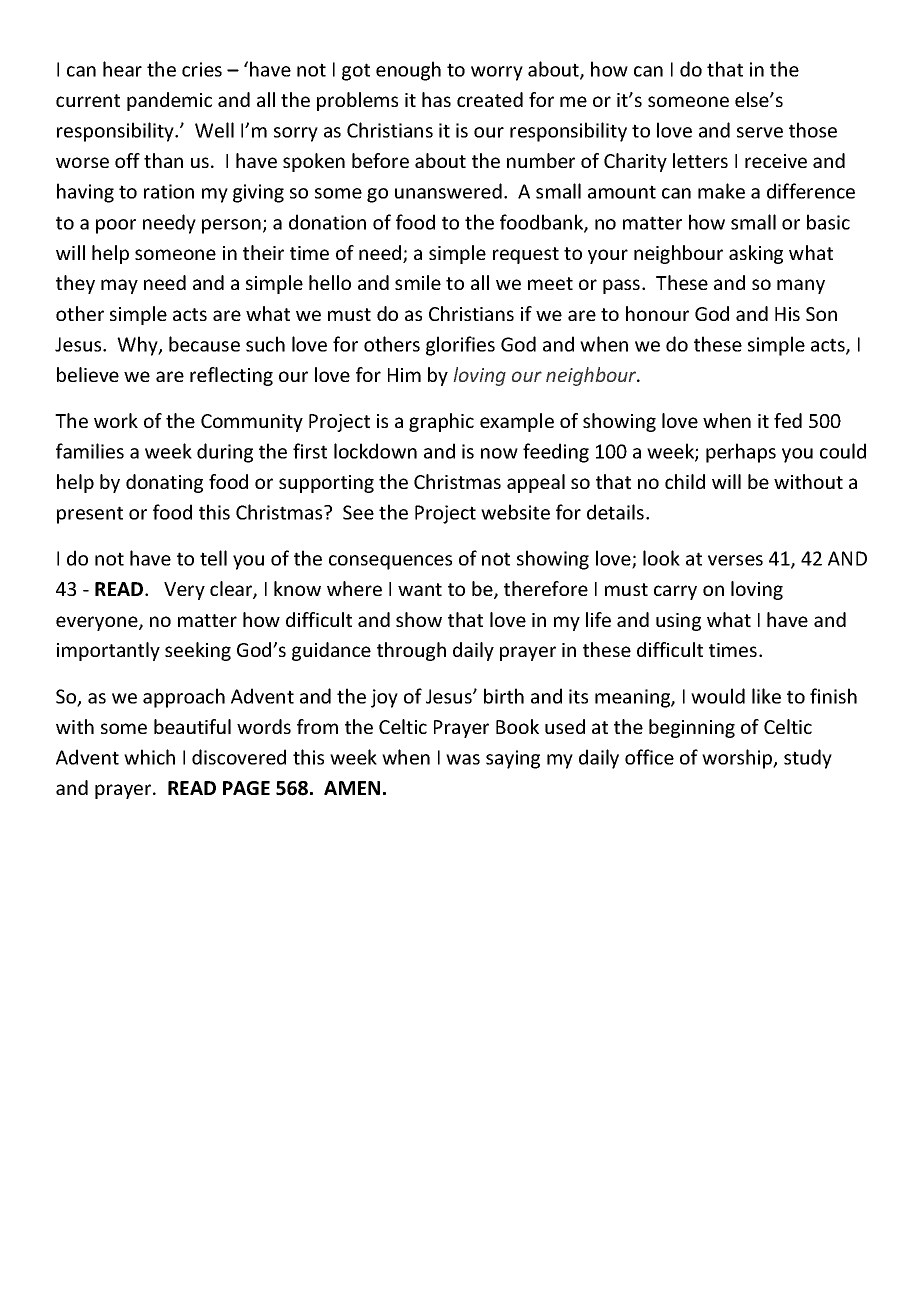  Describe the element at coordinates (169, 101) in the document. I see `pandemic` at that location.
